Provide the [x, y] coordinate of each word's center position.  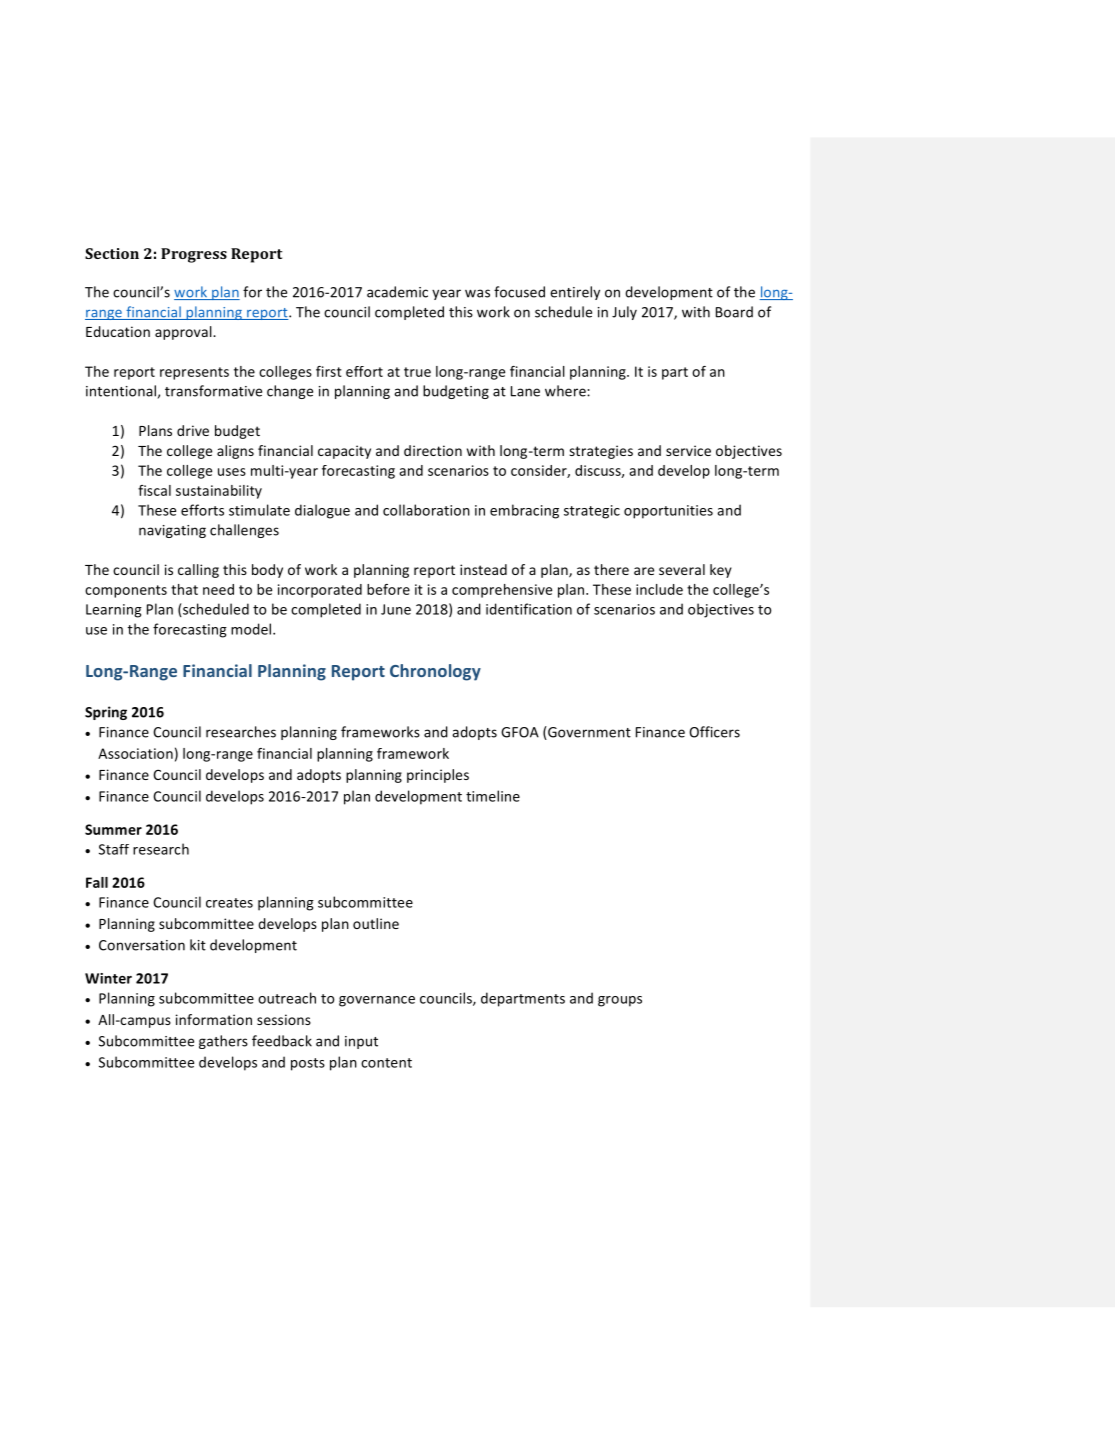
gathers [223, 1042]
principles [438, 776]
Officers [714, 732]
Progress [194, 255]
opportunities [668, 512]
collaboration [426, 510]
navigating [172, 531]
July [624, 313]
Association [135, 753]
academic [397, 292]
